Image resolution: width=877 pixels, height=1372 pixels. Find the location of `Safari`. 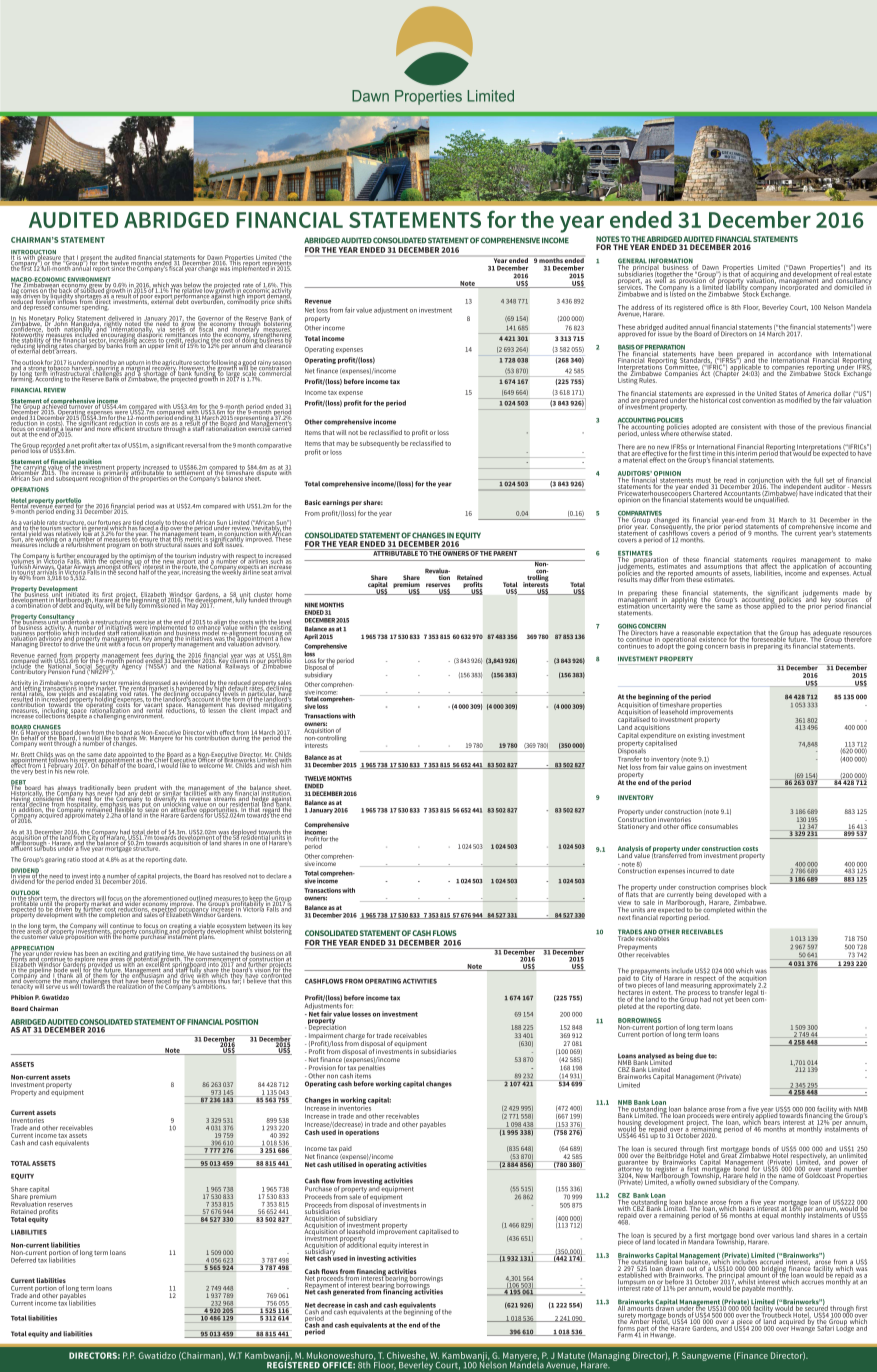

Safari is located at coordinates (826, 1327).
